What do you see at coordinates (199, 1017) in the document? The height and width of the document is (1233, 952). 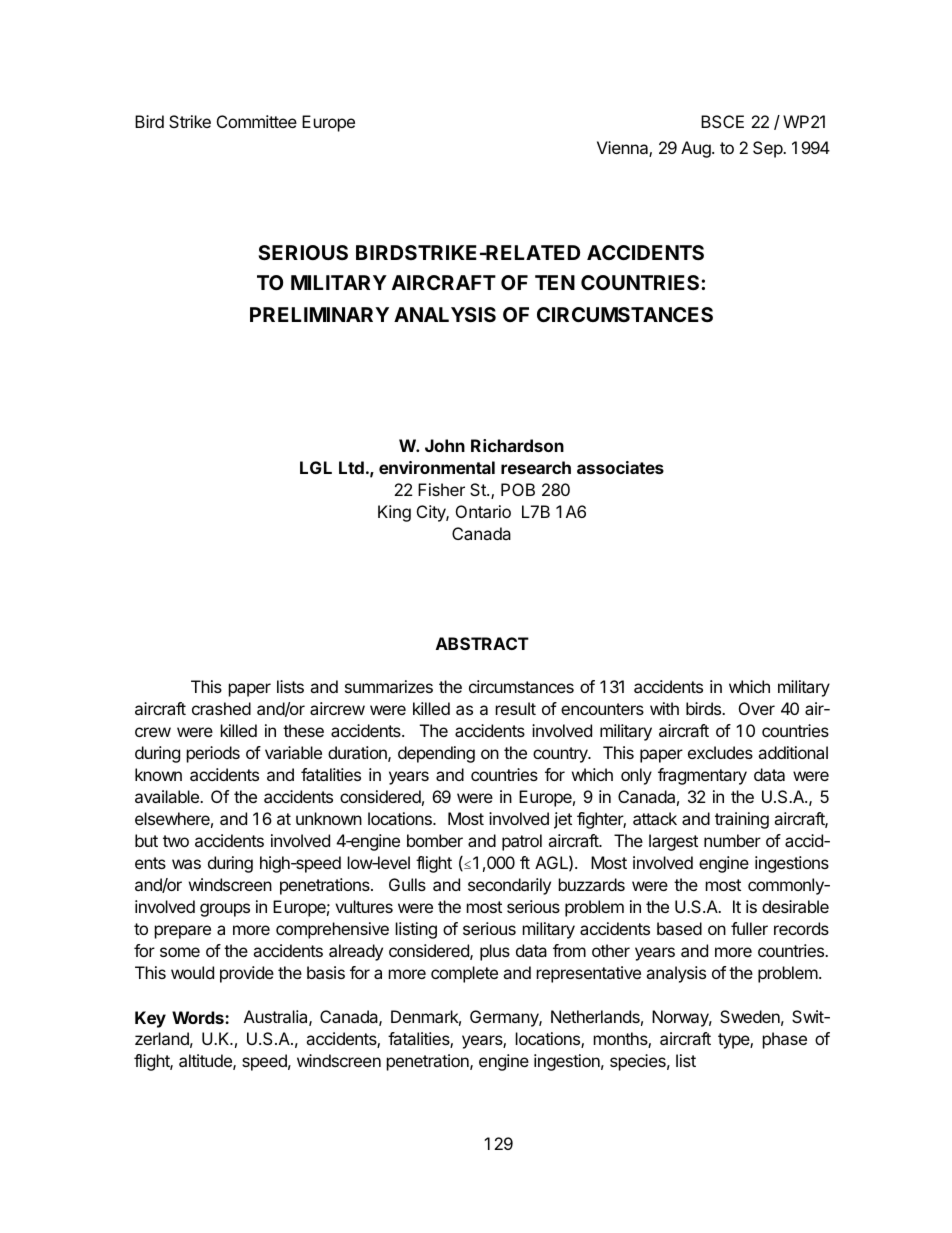 I see `Words` at bounding box center [199, 1017].
